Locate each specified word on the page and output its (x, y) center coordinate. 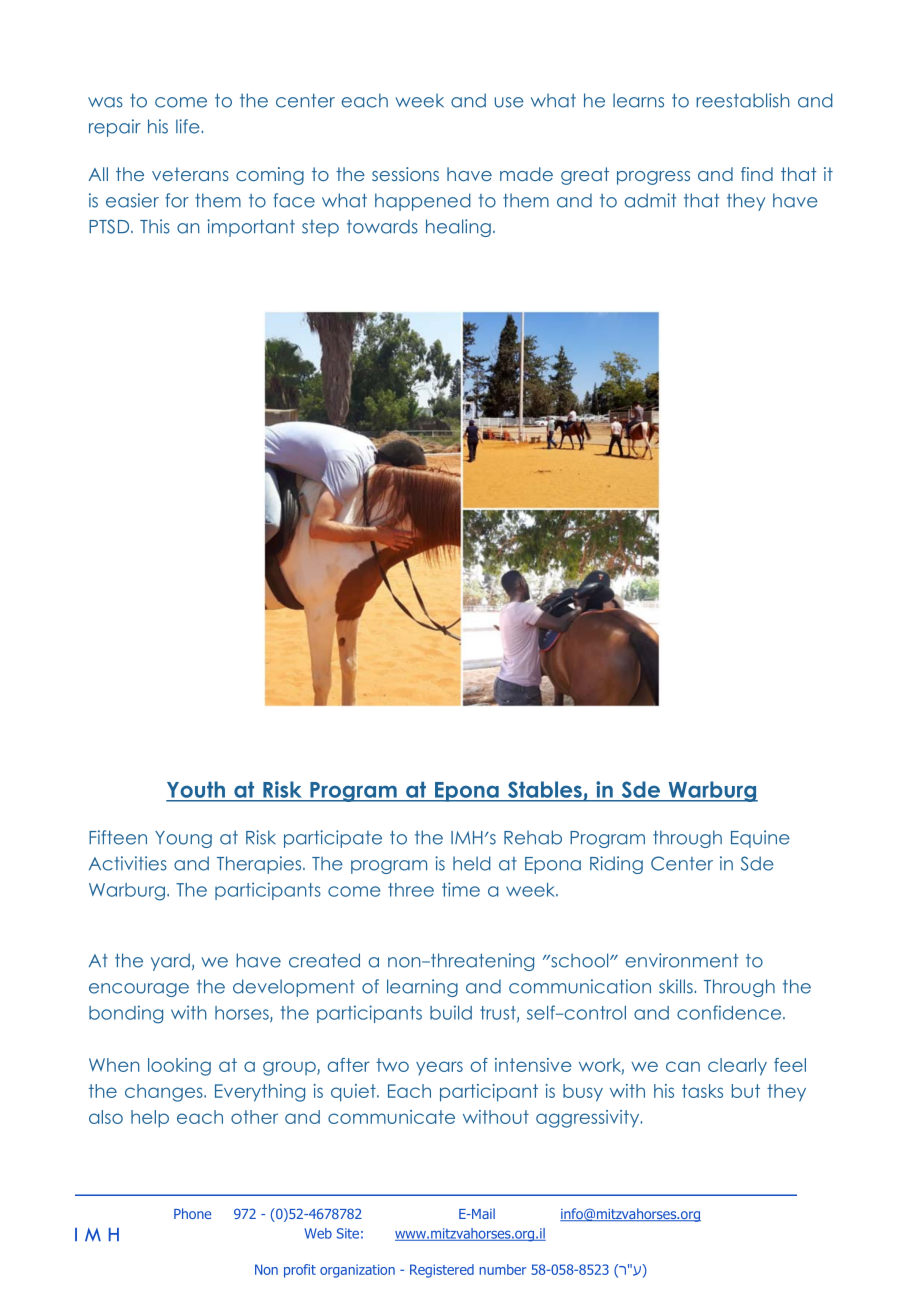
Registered (442, 1271)
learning (422, 988)
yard (170, 962)
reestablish (743, 100)
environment (682, 960)
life (189, 126)
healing (458, 228)
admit (650, 200)
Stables (545, 790)
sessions (405, 174)
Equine (760, 839)
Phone (192, 1213)
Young (183, 839)
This (155, 226)
